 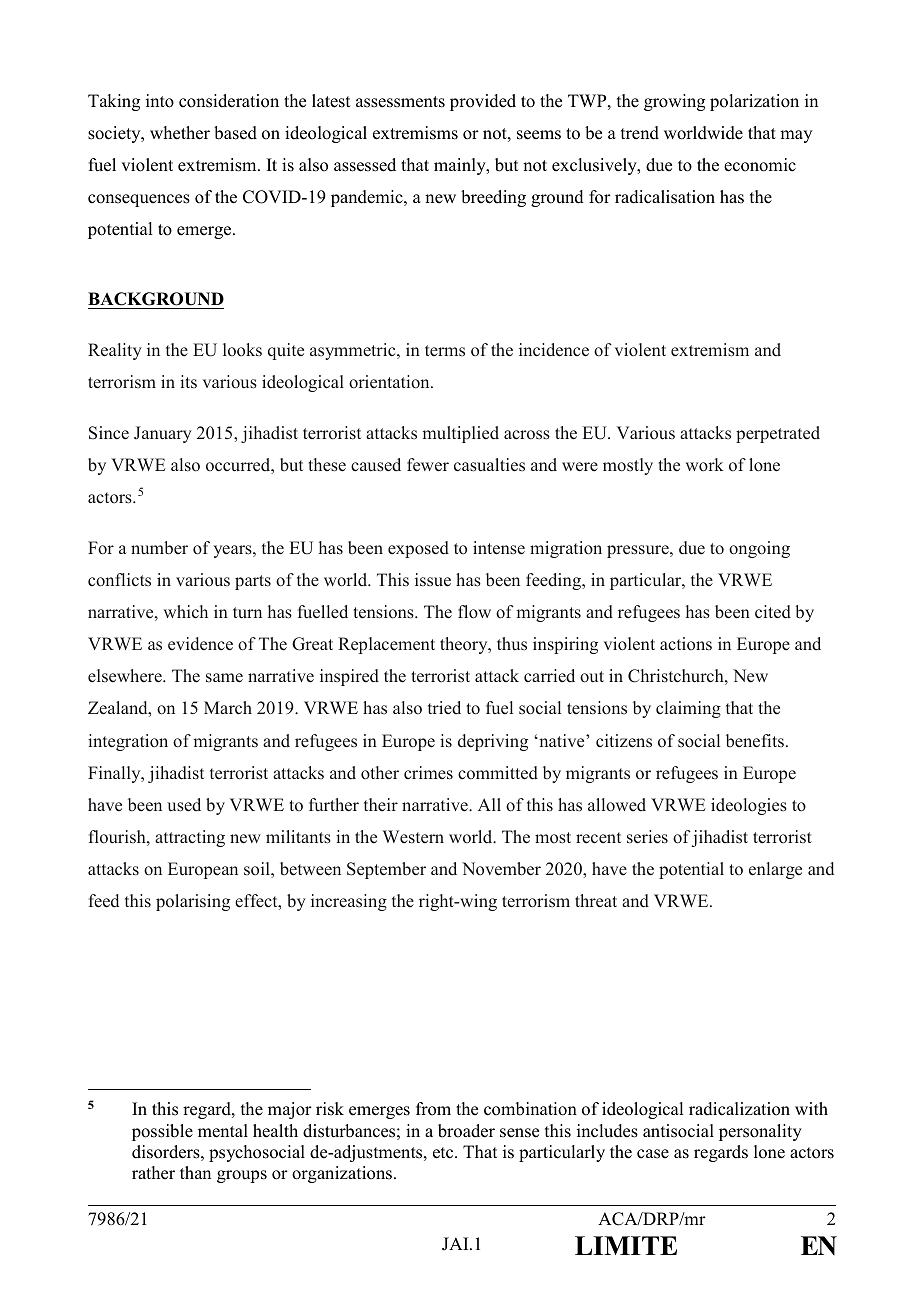 What do you see at coordinates (223, 1131) in the image?
I see `mental` at bounding box center [223, 1131].
